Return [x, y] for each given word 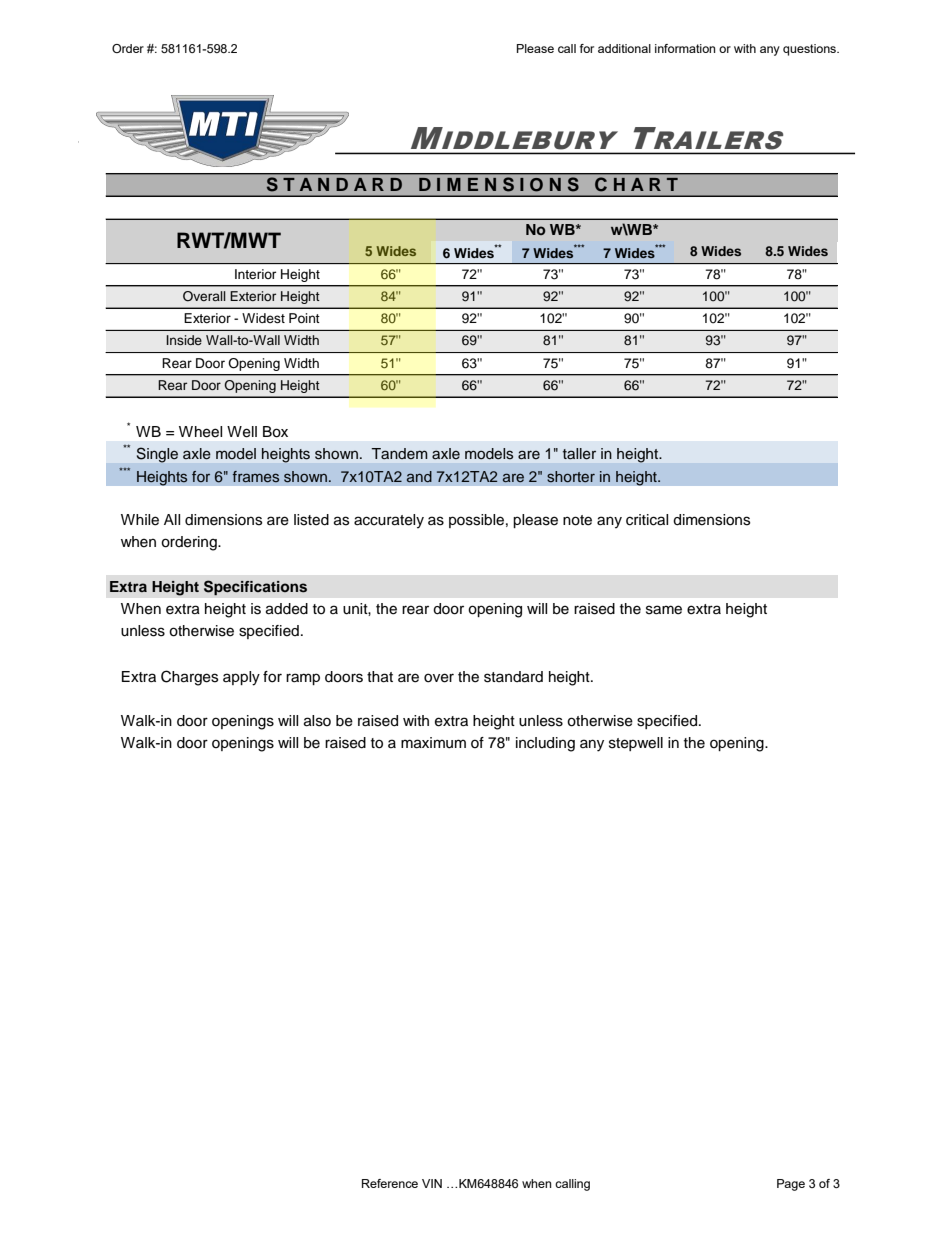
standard [513, 677]
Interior [255, 274]
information [685, 48]
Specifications [255, 587]
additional [624, 48]
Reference [390, 1183]
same [664, 610]
